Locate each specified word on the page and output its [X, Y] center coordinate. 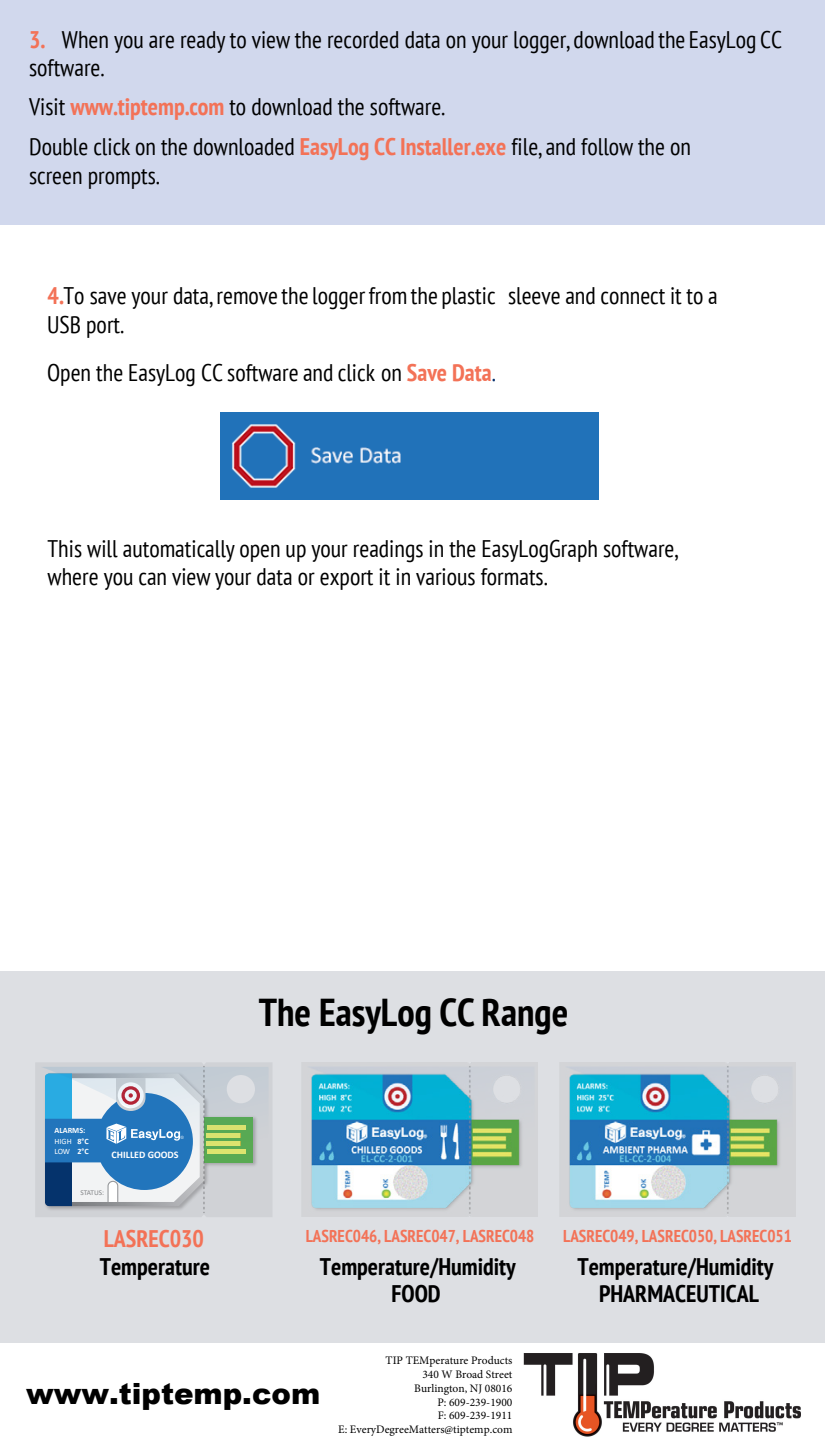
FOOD [416, 1293]
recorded [363, 40]
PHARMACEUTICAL [679, 1293]
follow [607, 147]
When [85, 40]
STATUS [91, 1192]
